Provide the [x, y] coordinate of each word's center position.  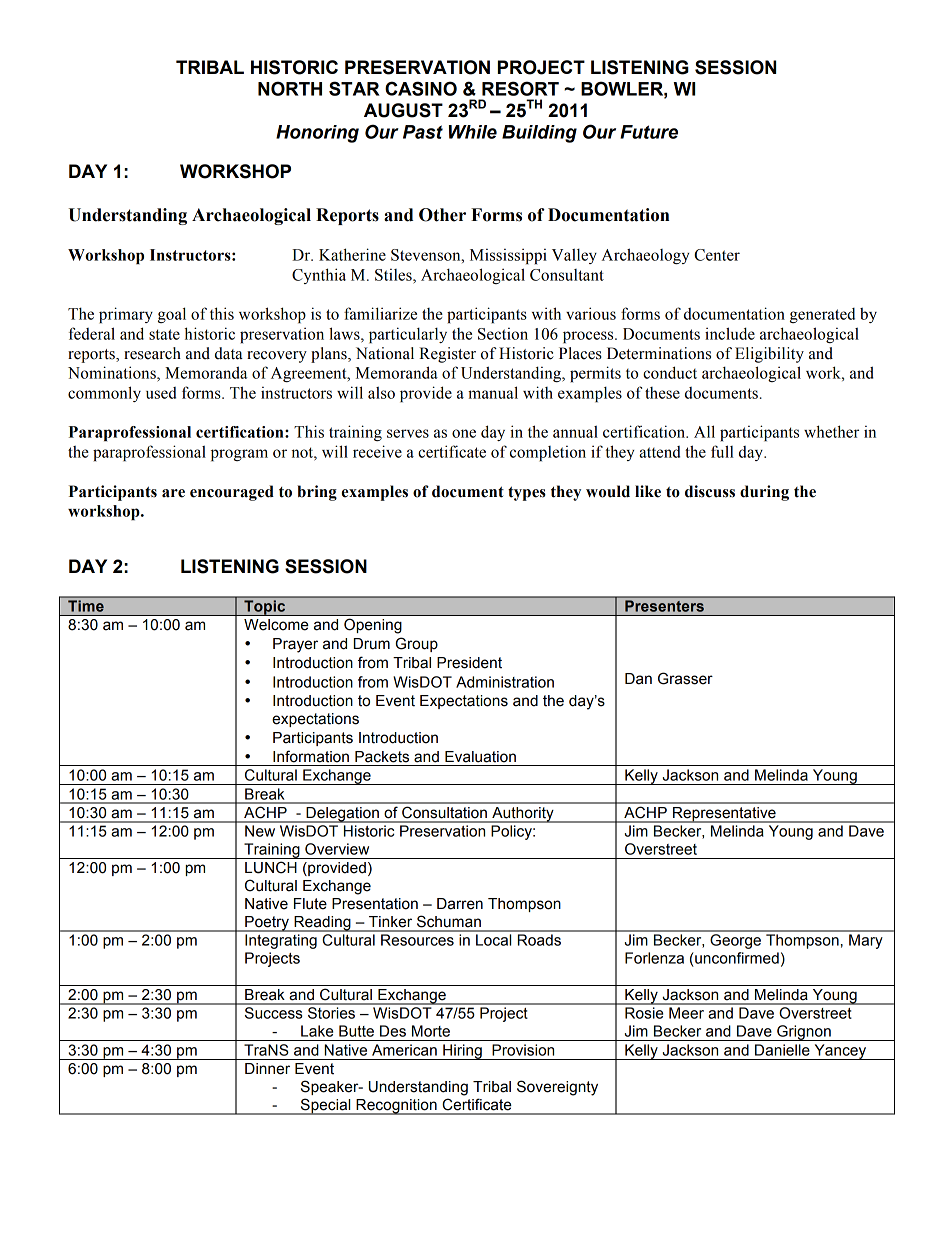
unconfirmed [736, 958]
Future [649, 132]
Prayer [295, 645]
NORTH [290, 88]
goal [172, 315]
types [527, 493]
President [469, 663]
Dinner [267, 1069]
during [764, 493]
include [730, 333]
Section [503, 334]
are [173, 493]
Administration [505, 682]
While [473, 132]
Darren [460, 904]
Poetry [267, 924]
